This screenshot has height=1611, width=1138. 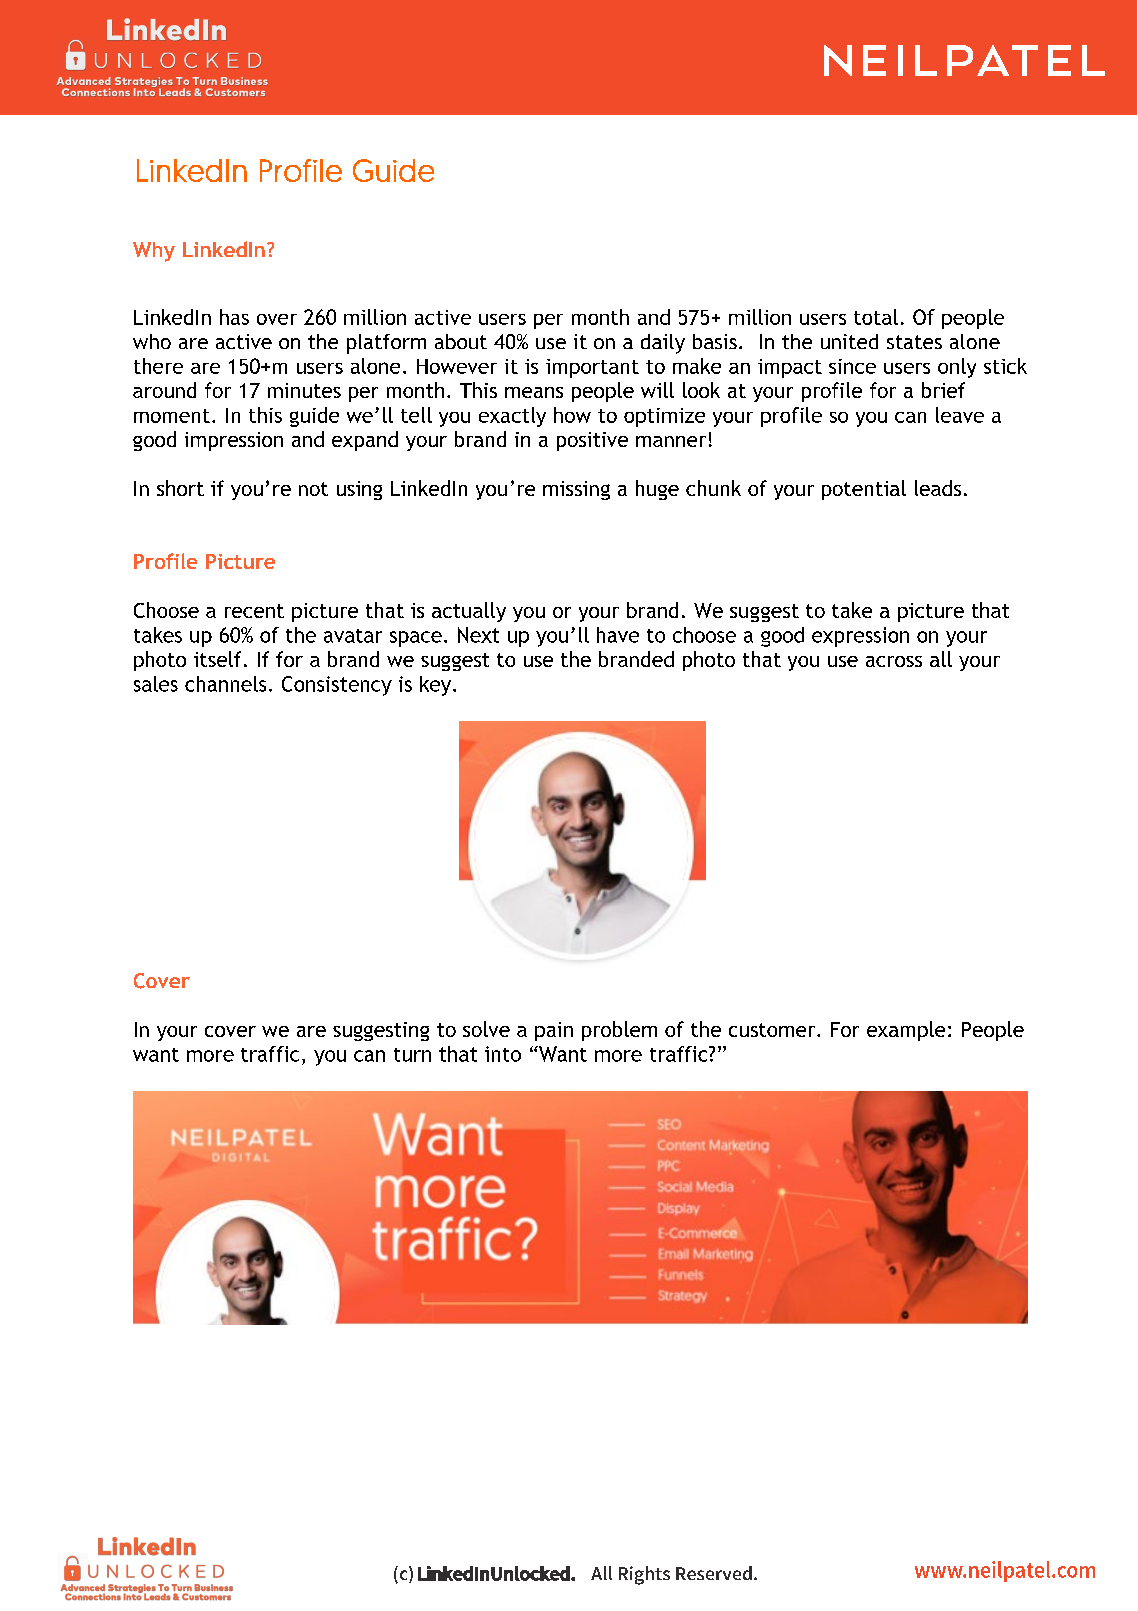 I want to click on total, so click(x=876, y=317).
